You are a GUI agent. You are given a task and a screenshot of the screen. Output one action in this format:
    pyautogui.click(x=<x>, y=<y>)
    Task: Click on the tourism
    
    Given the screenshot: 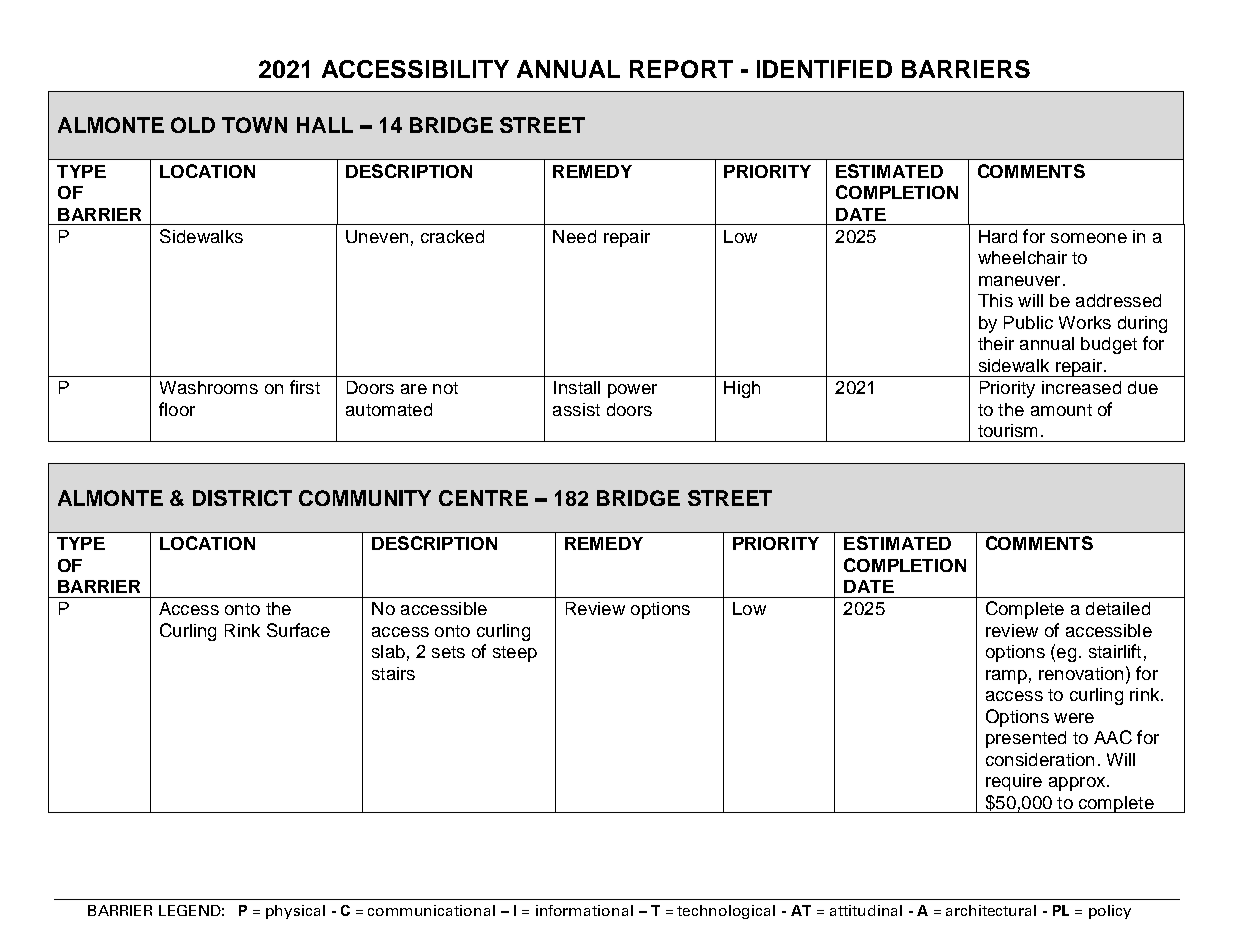 What is the action you would take?
    pyautogui.click(x=1007, y=430)
